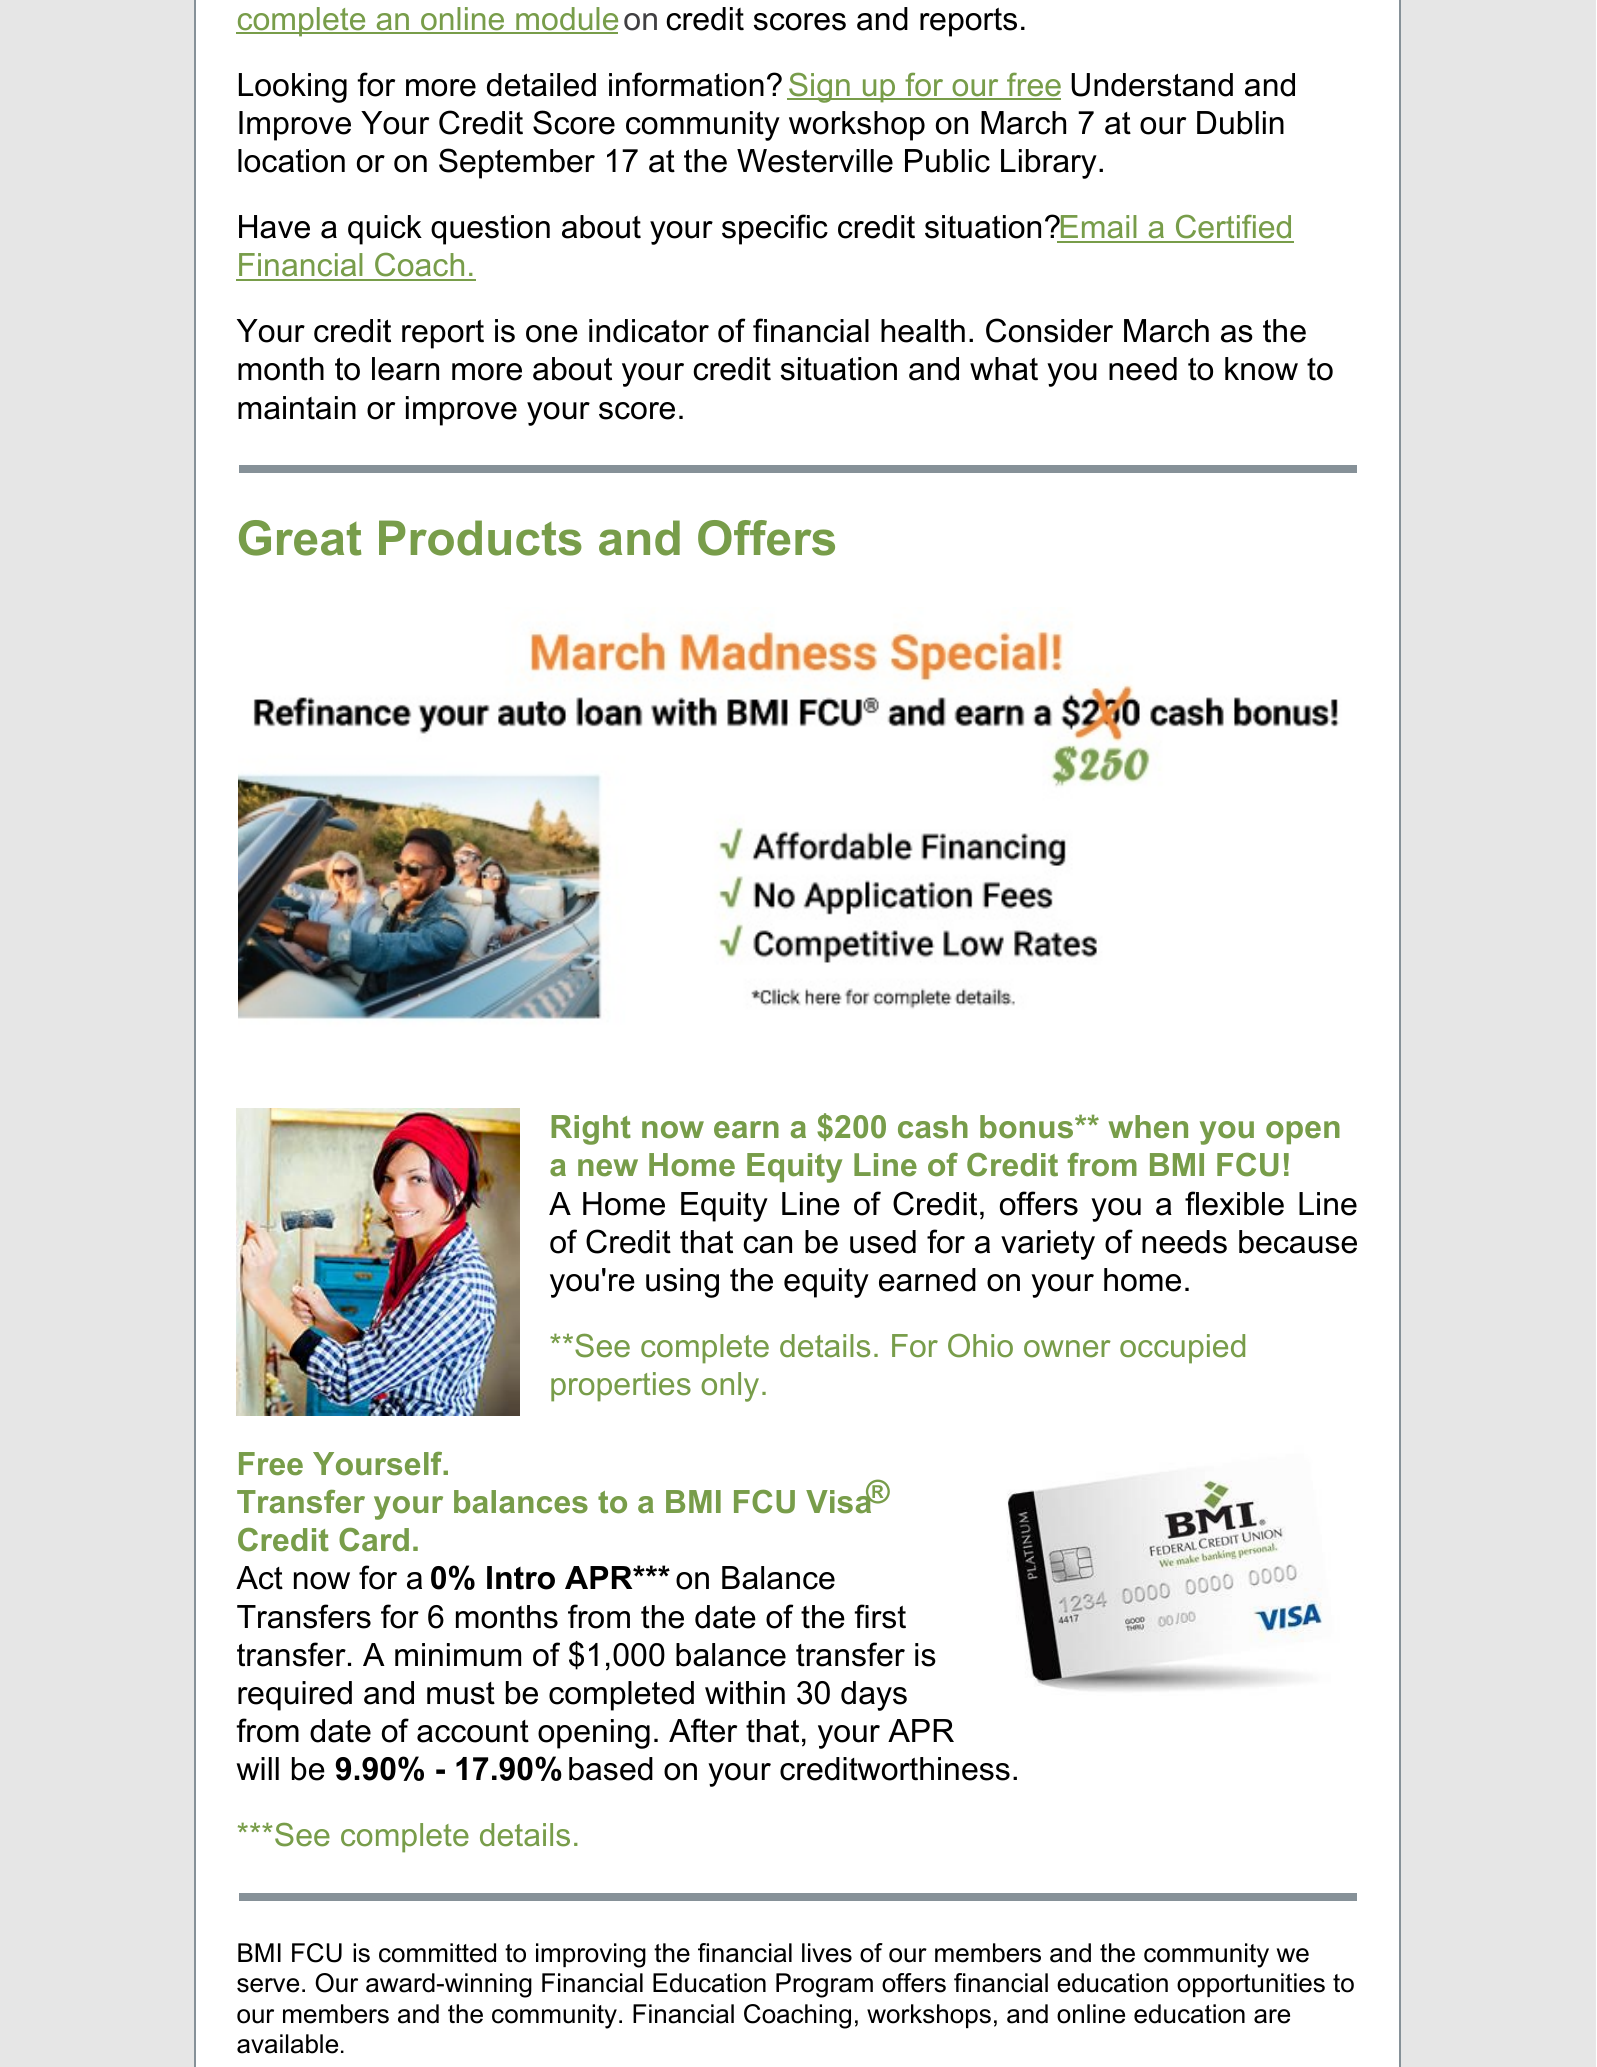  Describe the element at coordinates (1152, 85) in the screenshot. I see `Understand` at that location.
